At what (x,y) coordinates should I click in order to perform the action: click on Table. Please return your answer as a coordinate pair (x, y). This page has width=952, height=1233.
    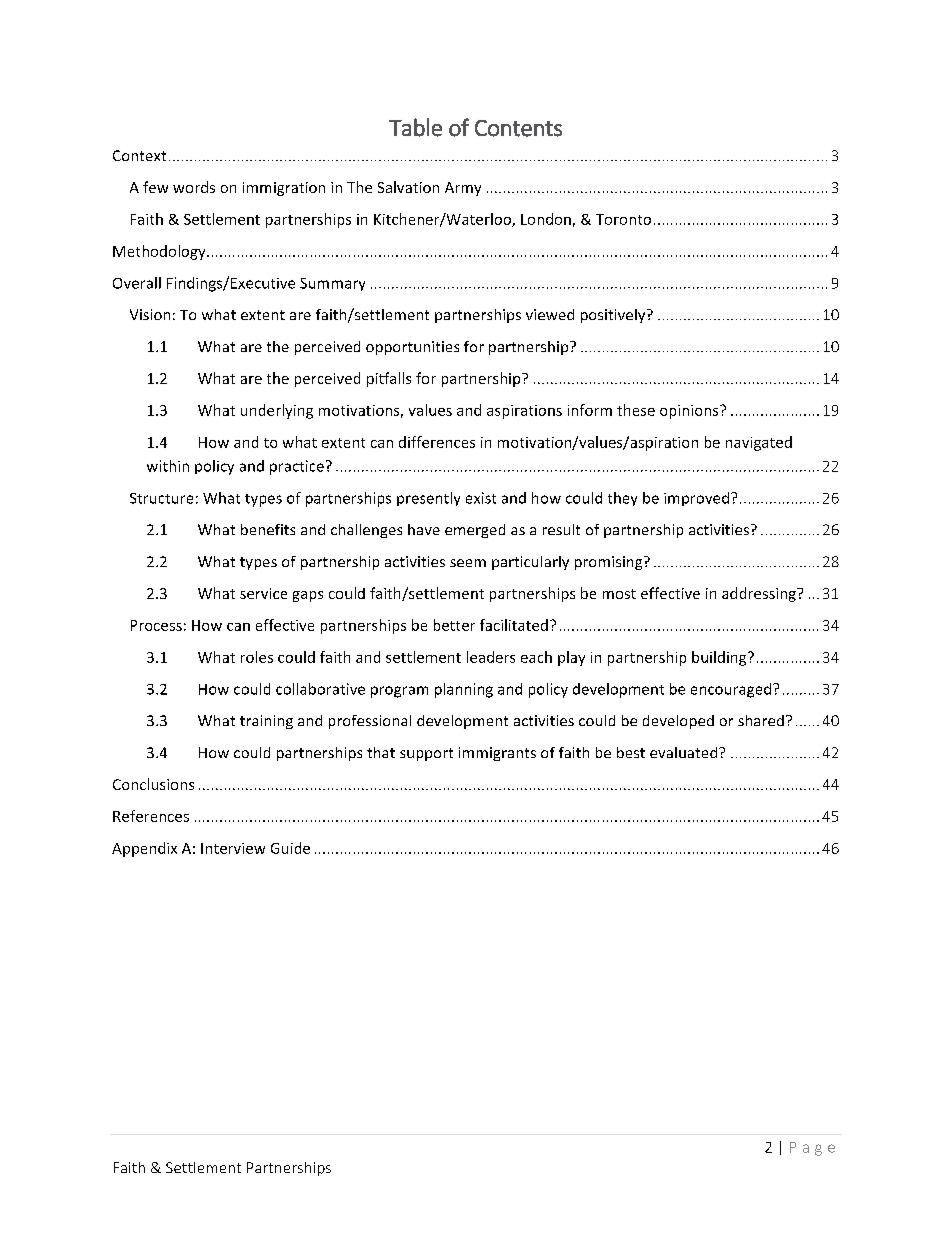
    Looking at the image, I should click on (415, 127).
